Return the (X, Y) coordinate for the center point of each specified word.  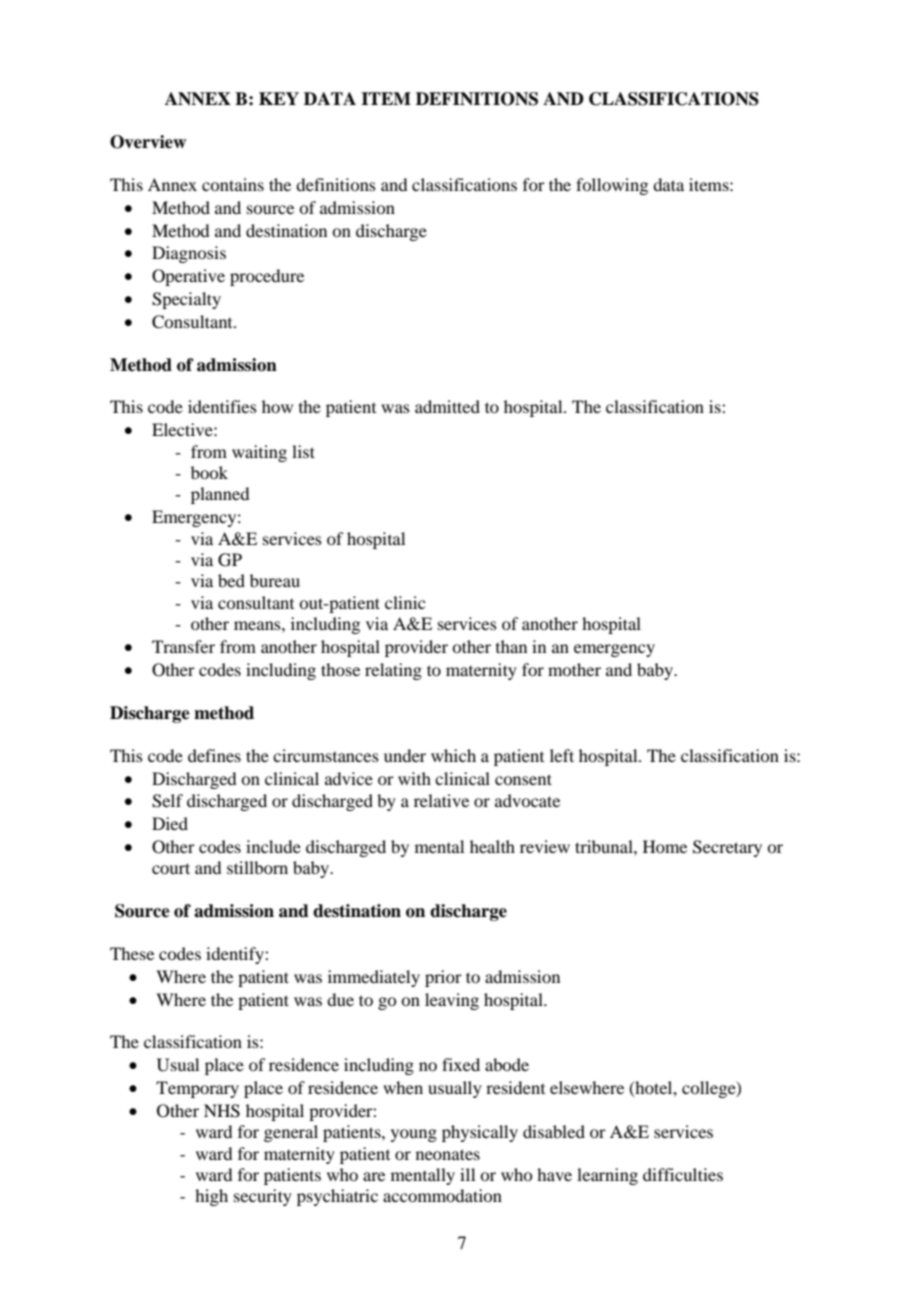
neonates (448, 1154)
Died (170, 823)
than (511, 646)
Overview (148, 142)
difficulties (683, 1174)
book (209, 472)
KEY (279, 98)
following (612, 186)
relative (441, 800)
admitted (447, 406)
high (211, 1197)
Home (665, 846)
